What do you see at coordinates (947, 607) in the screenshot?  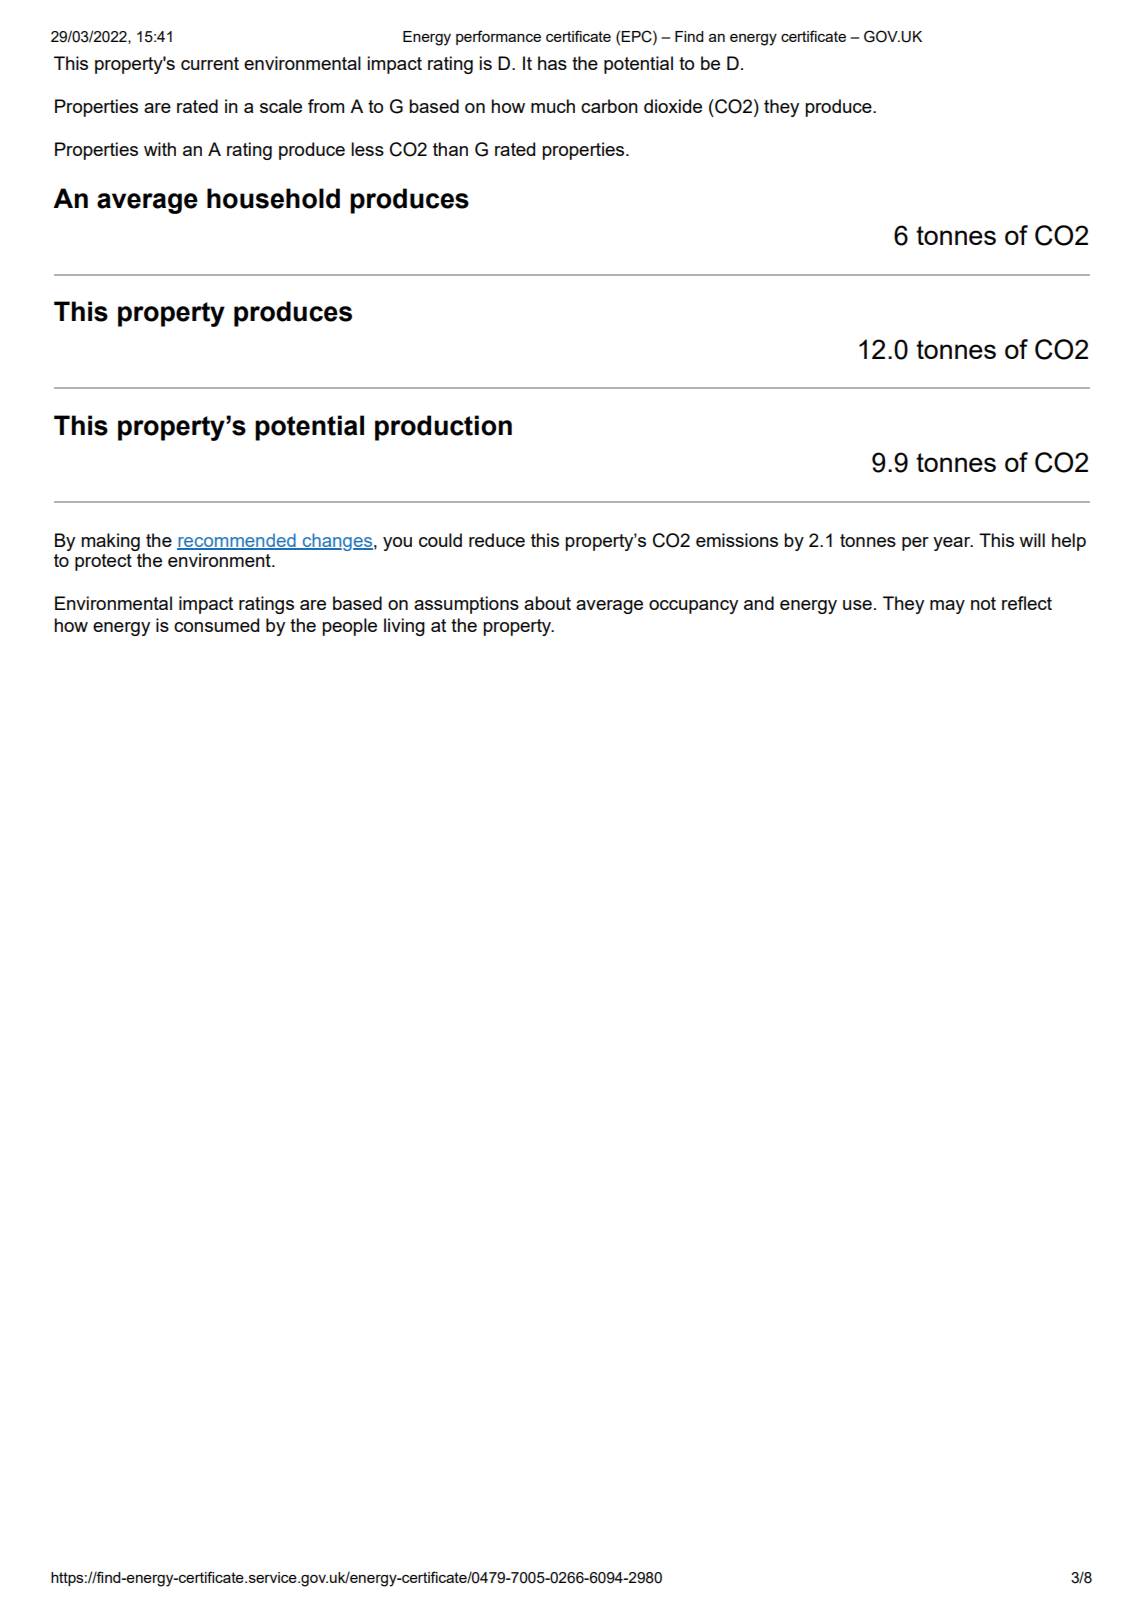 I see `may` at bounding box center [947, 607].
